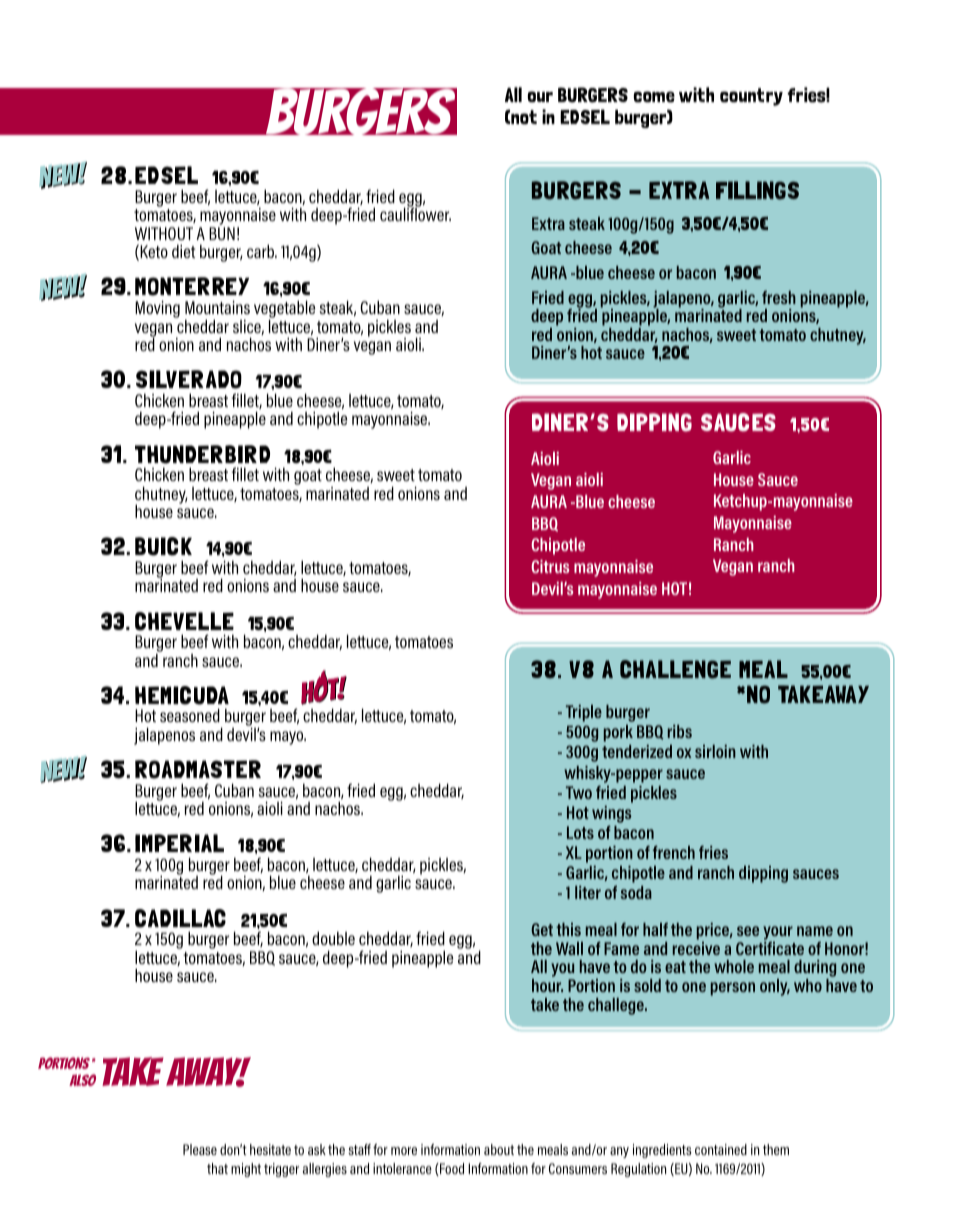  I want to click on Citrus, so click(550, 566).
